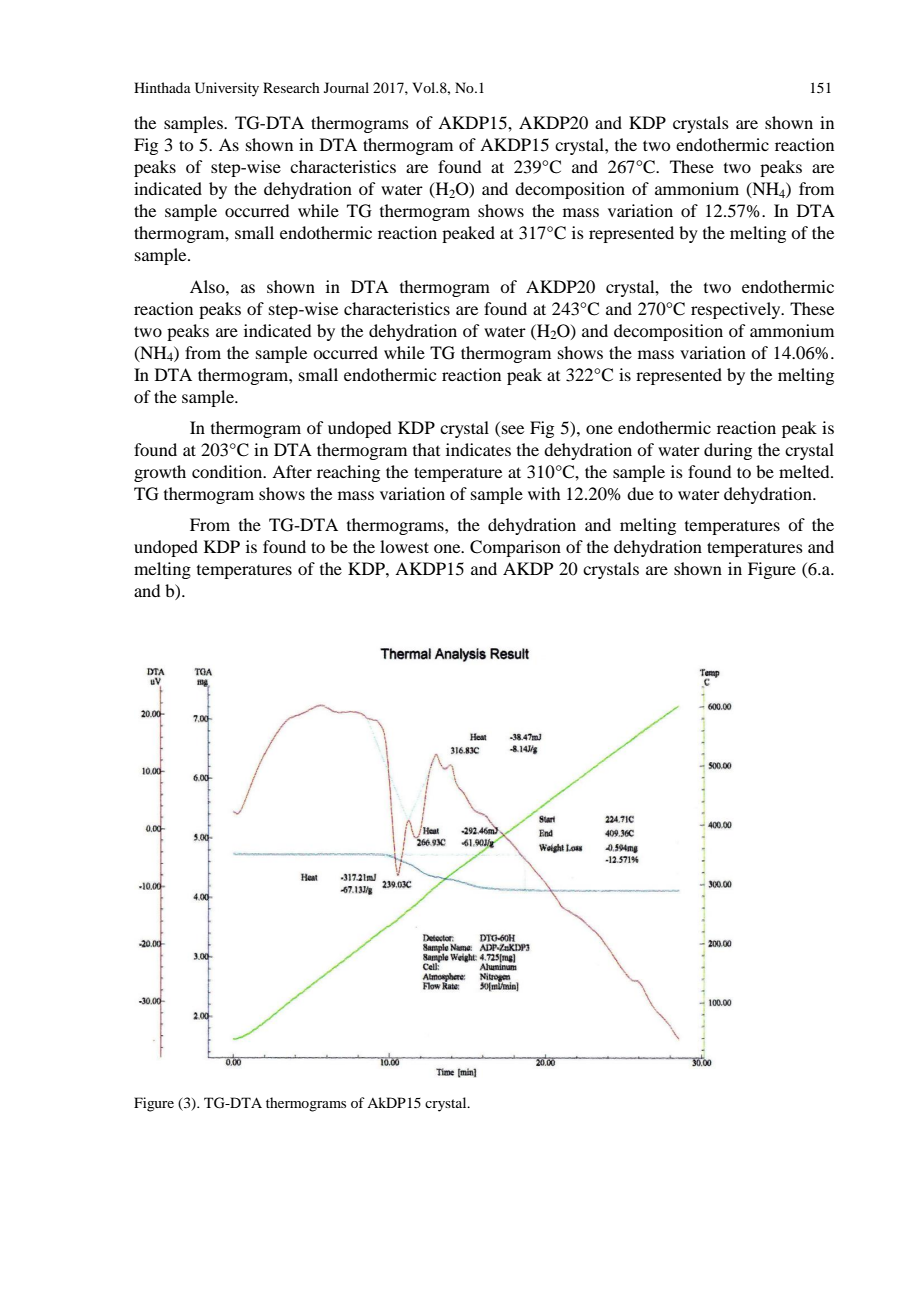 Image resolution: width=924 pixels, height=1307 pixels. I want to click on Comparison, so click(515, 548).
